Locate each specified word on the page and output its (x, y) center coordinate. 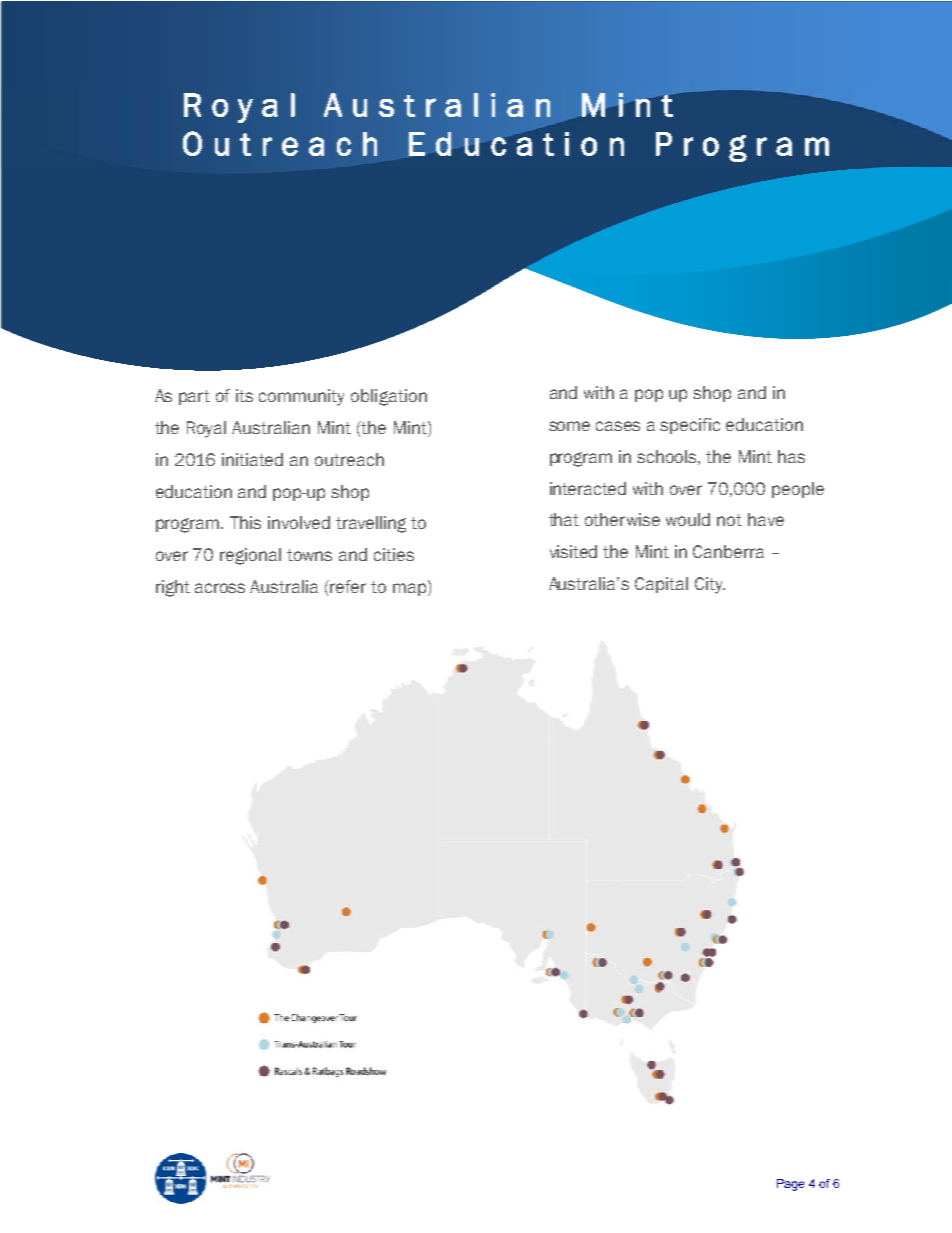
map (409, 589)
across (220, 588)
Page (790, 1185)
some (569, 426)
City (710, 585)
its (244, 395)
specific (690, 426)
